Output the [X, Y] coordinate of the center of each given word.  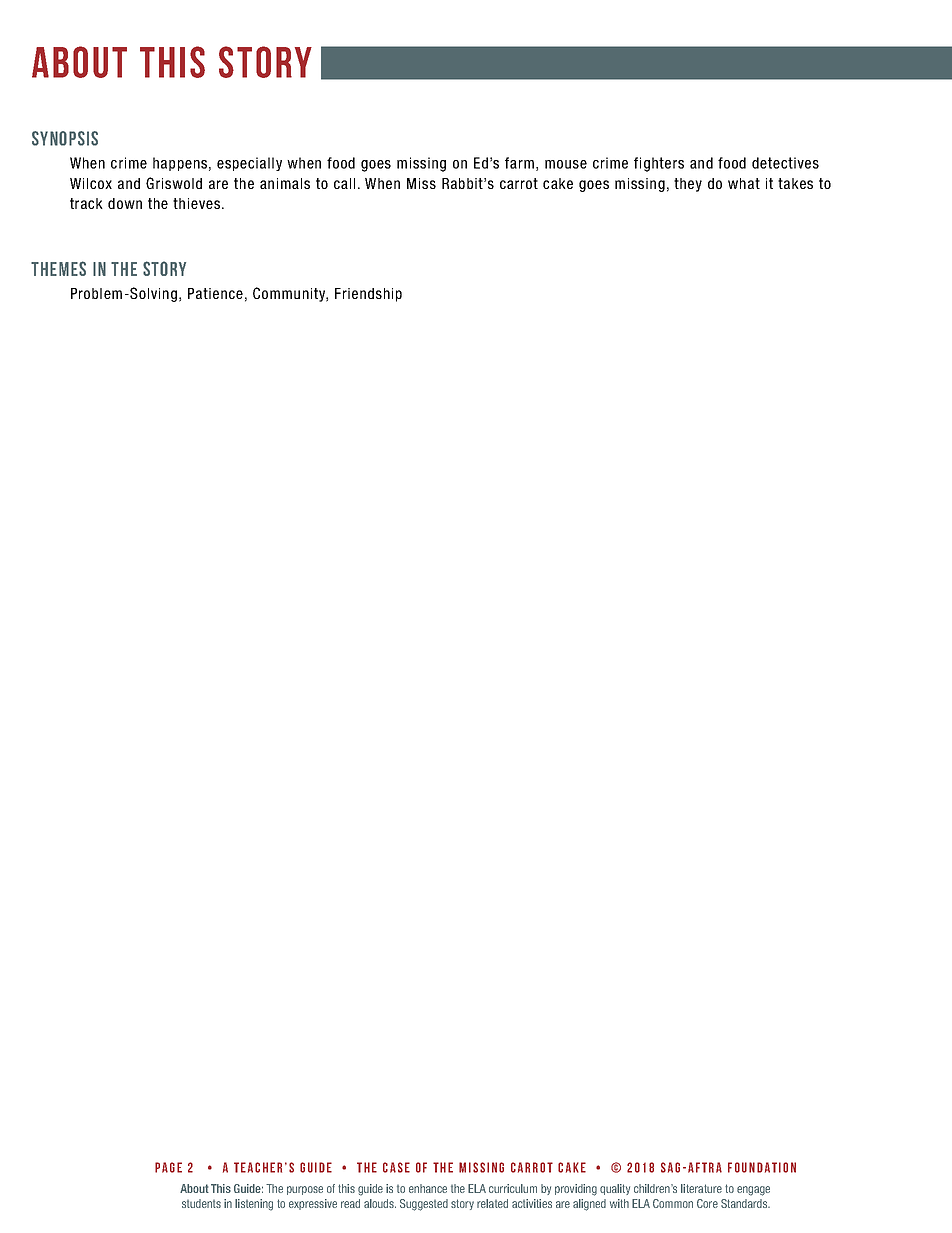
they [688, 185]
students [201, 1203]
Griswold [174, 183]
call [344, 183]
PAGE [168, 1167]
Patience [215, 293]
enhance [428, 1188]
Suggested [424, 1205]
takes [795, 183]
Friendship [368, 295]
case [396, 1167]
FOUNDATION [762, 1167]
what [744, 183]
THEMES [58, 268]
